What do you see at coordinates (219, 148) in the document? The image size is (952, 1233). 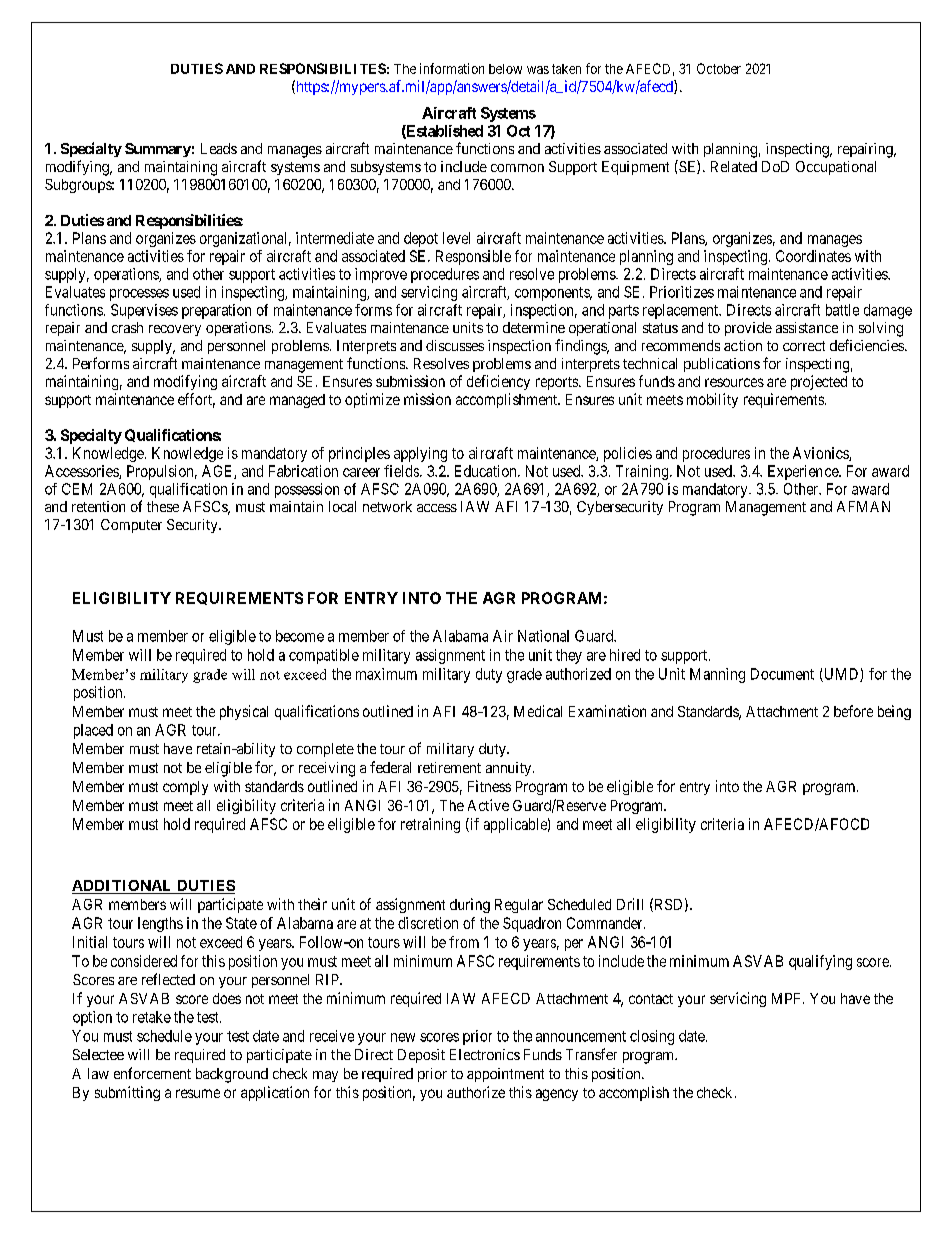 I see `Leads` at bounding box center [219, 148].
